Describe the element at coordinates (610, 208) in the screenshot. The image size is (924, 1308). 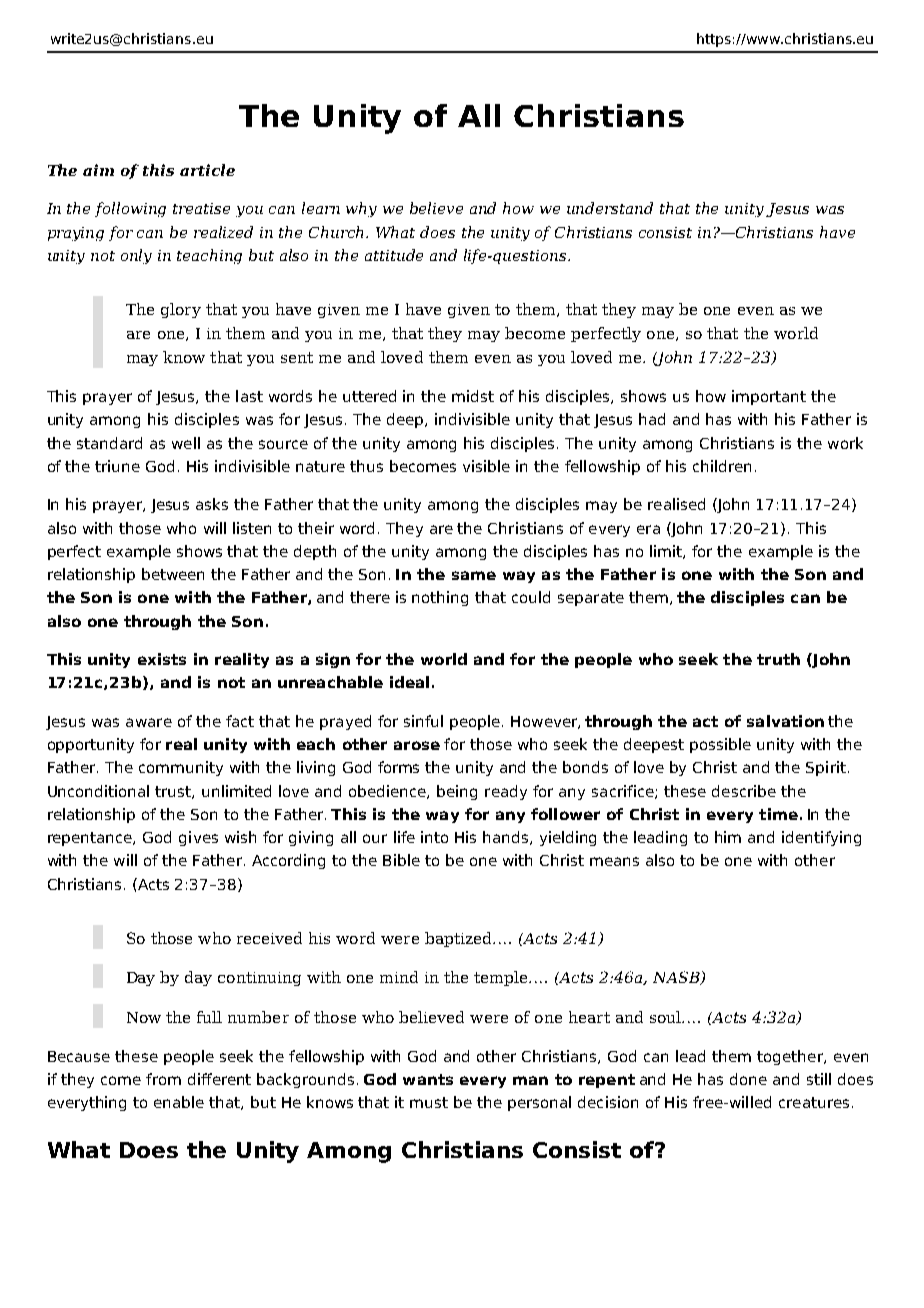
I see `understand` at that location.
